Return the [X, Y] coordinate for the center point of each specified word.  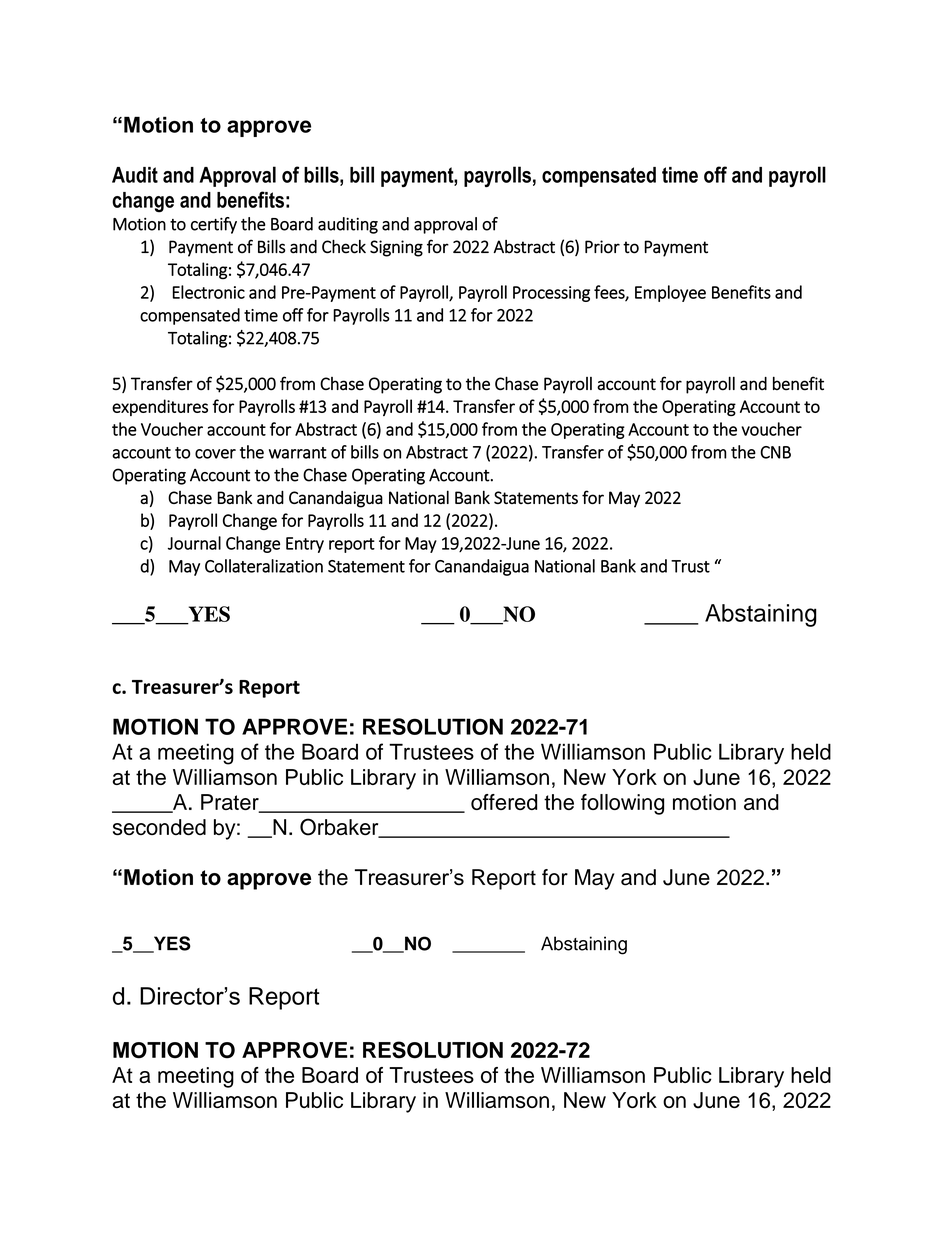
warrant [298, 453]
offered [504, 802]
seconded [159, 827]
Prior [602, 247]
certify [214, 225]
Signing [396, 248]
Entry [305, 545]
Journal [194, 543]
